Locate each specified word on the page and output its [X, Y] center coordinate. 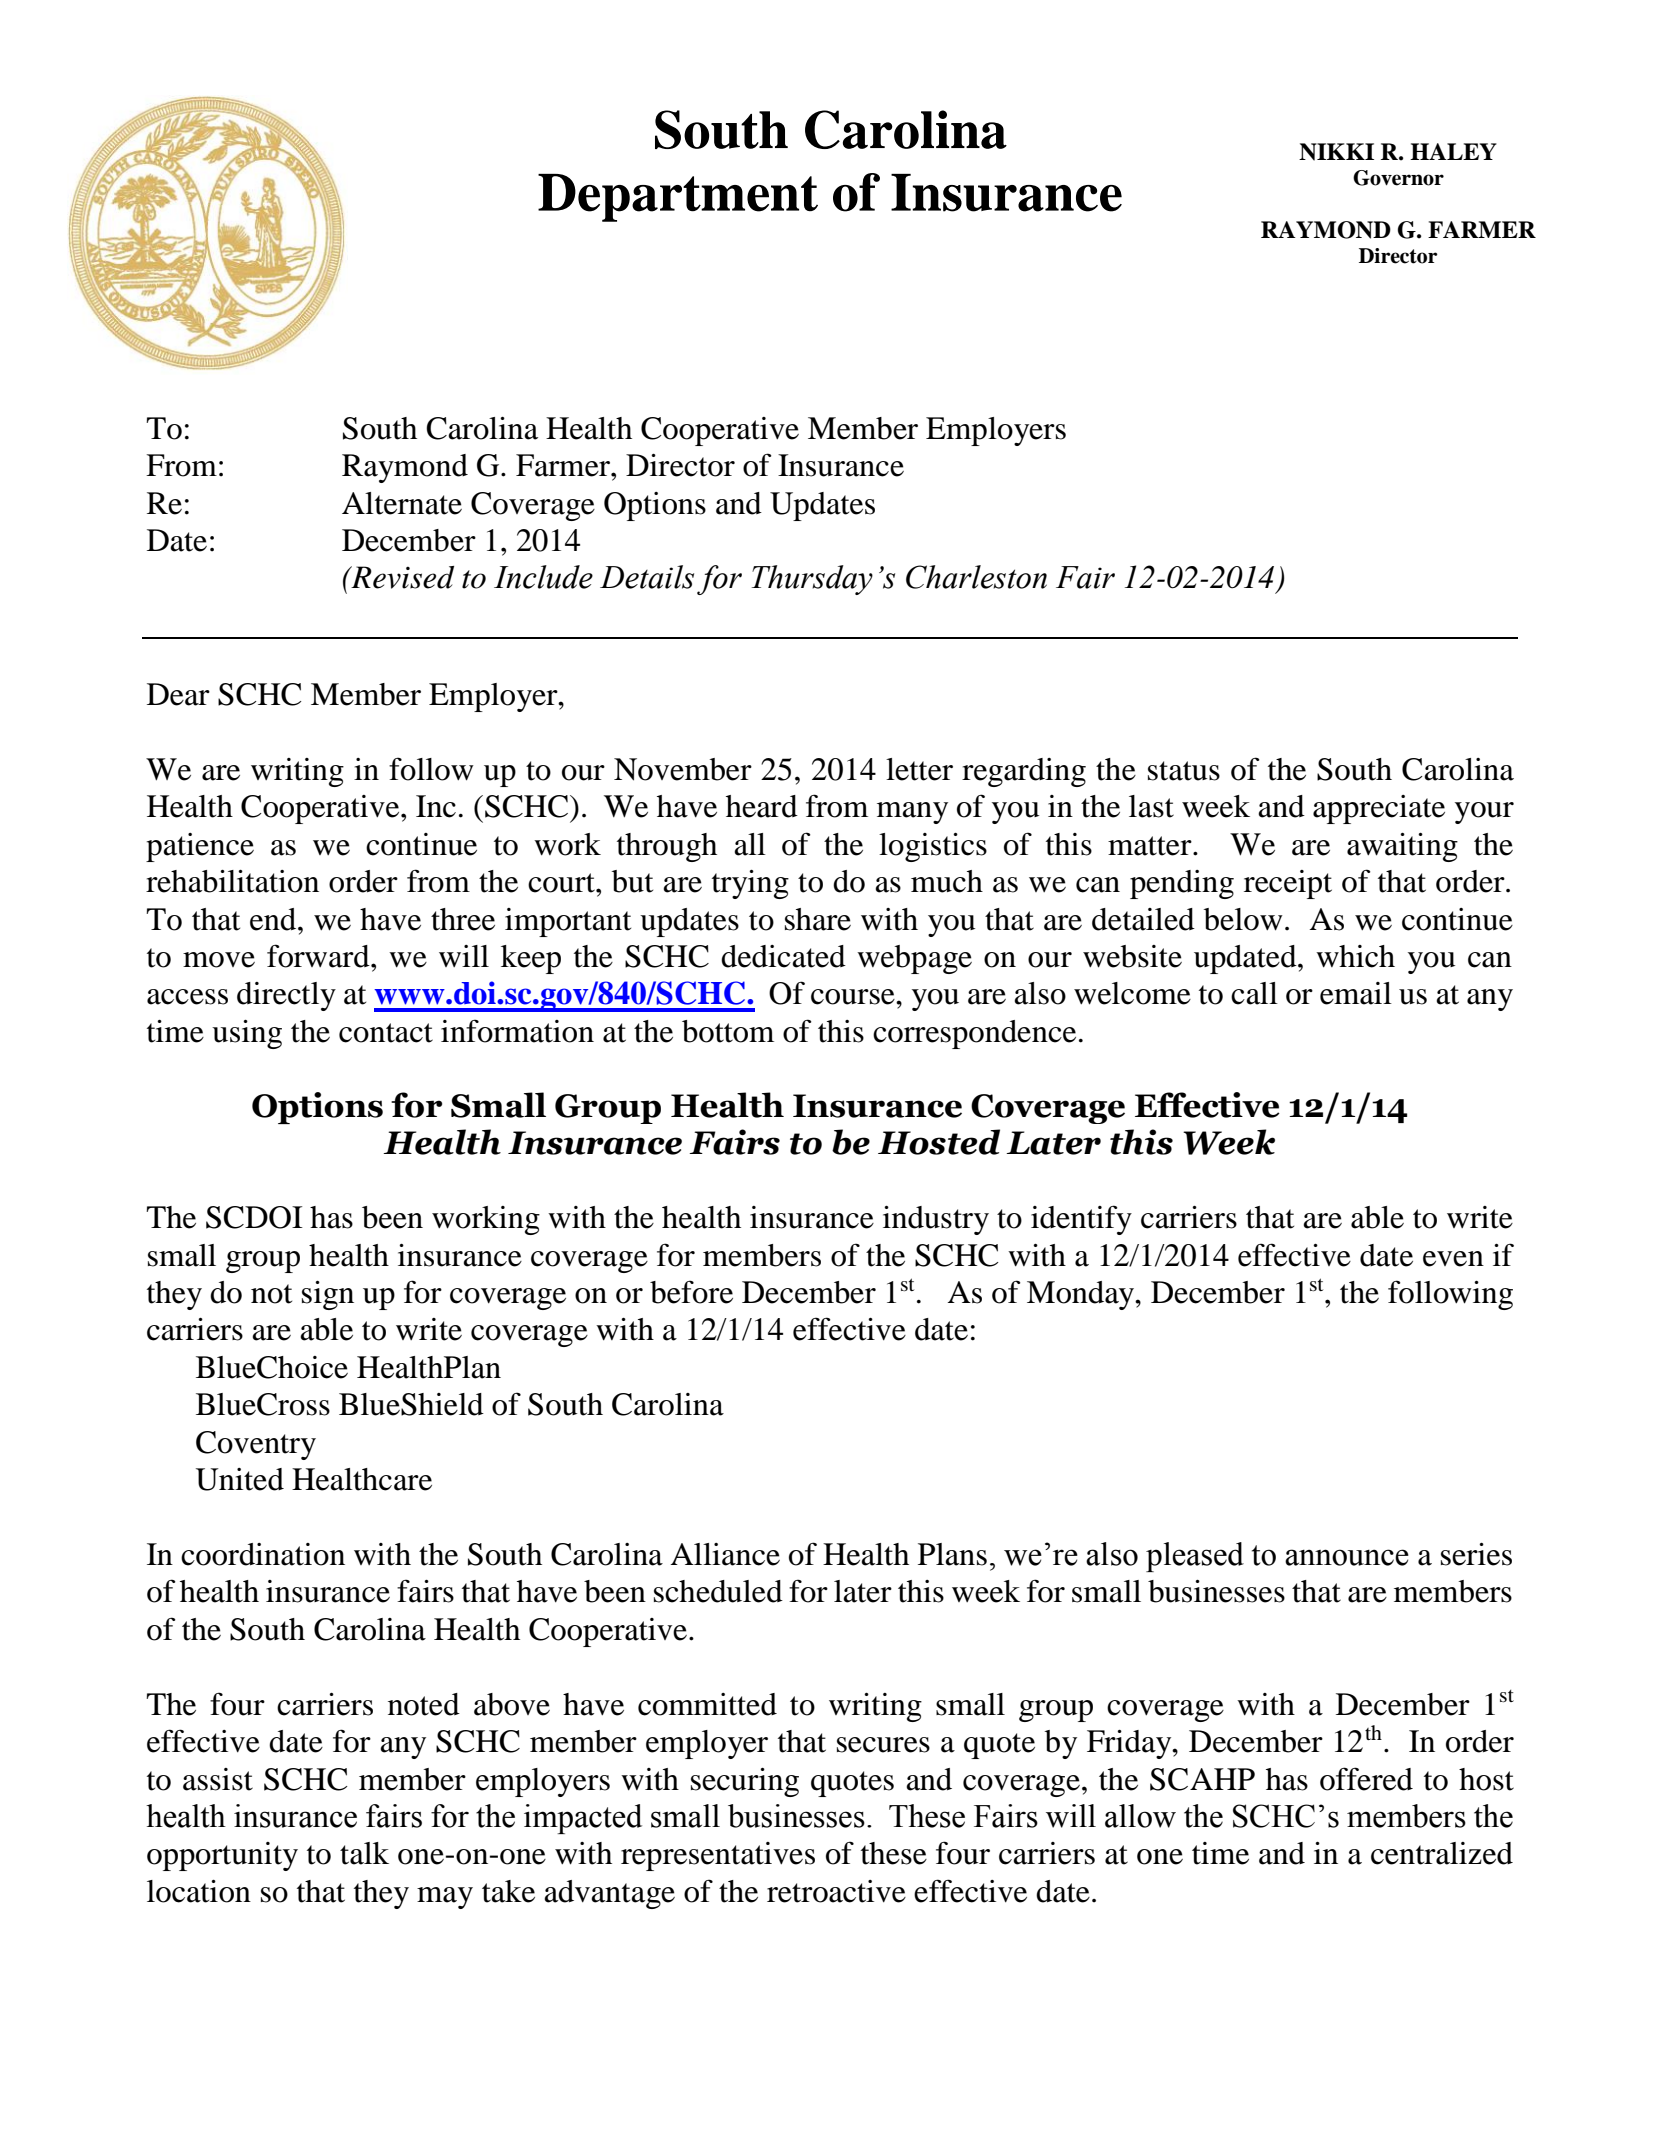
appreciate [1379, 809]
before [691, 1292]
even [1453, 1259]
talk [364, 1853]
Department [678, 198]
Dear [178, 694]
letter [919, 769]
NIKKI [1336, 152]
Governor [1398, 178]
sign [328, 1295]
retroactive [836, 1891]
